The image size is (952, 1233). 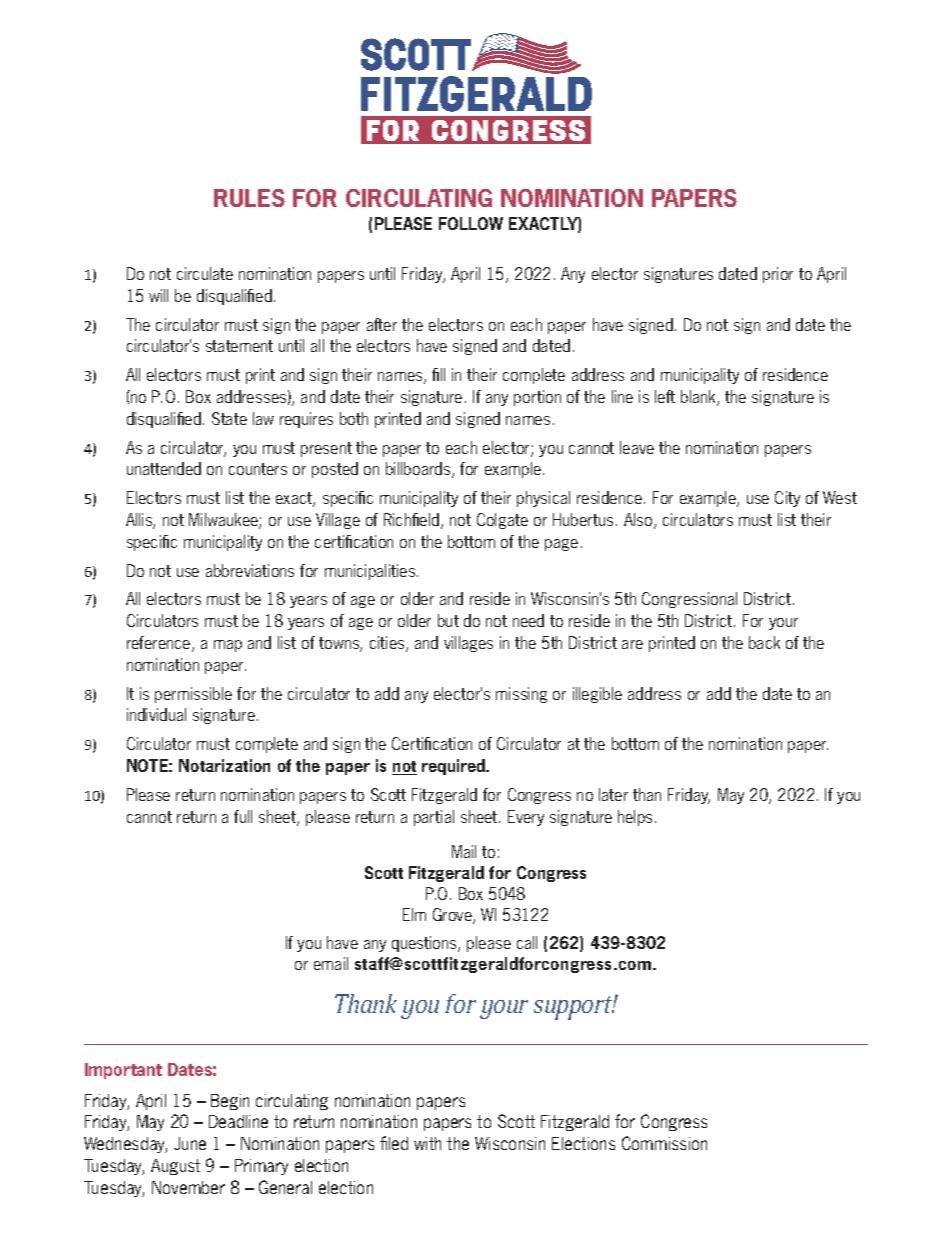 I want to click on FOLLOW, so click(x=471, y=223).
